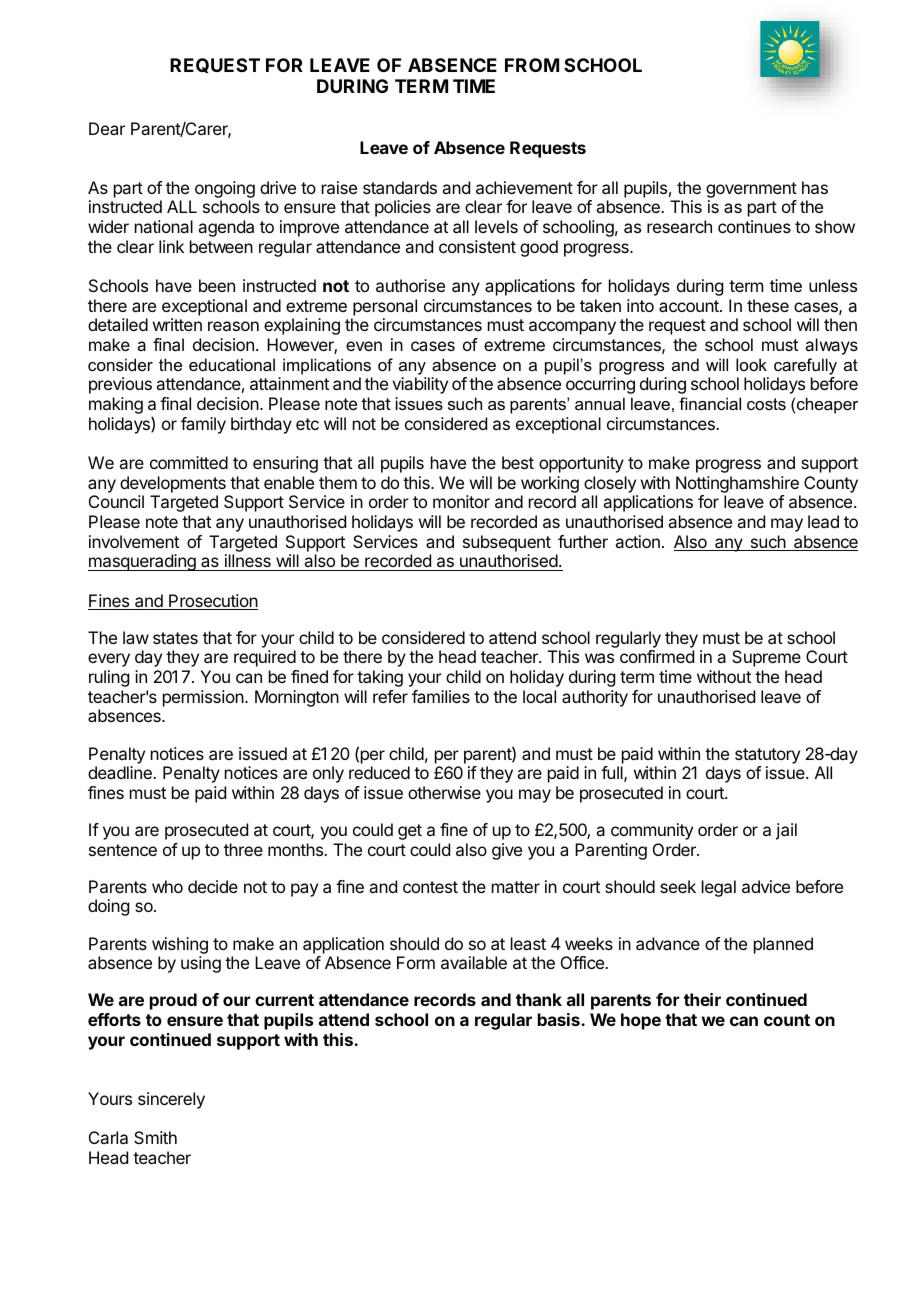  Describe the element at coordinates (107, 128) in the screenshot. I see `Dear` at that location.
